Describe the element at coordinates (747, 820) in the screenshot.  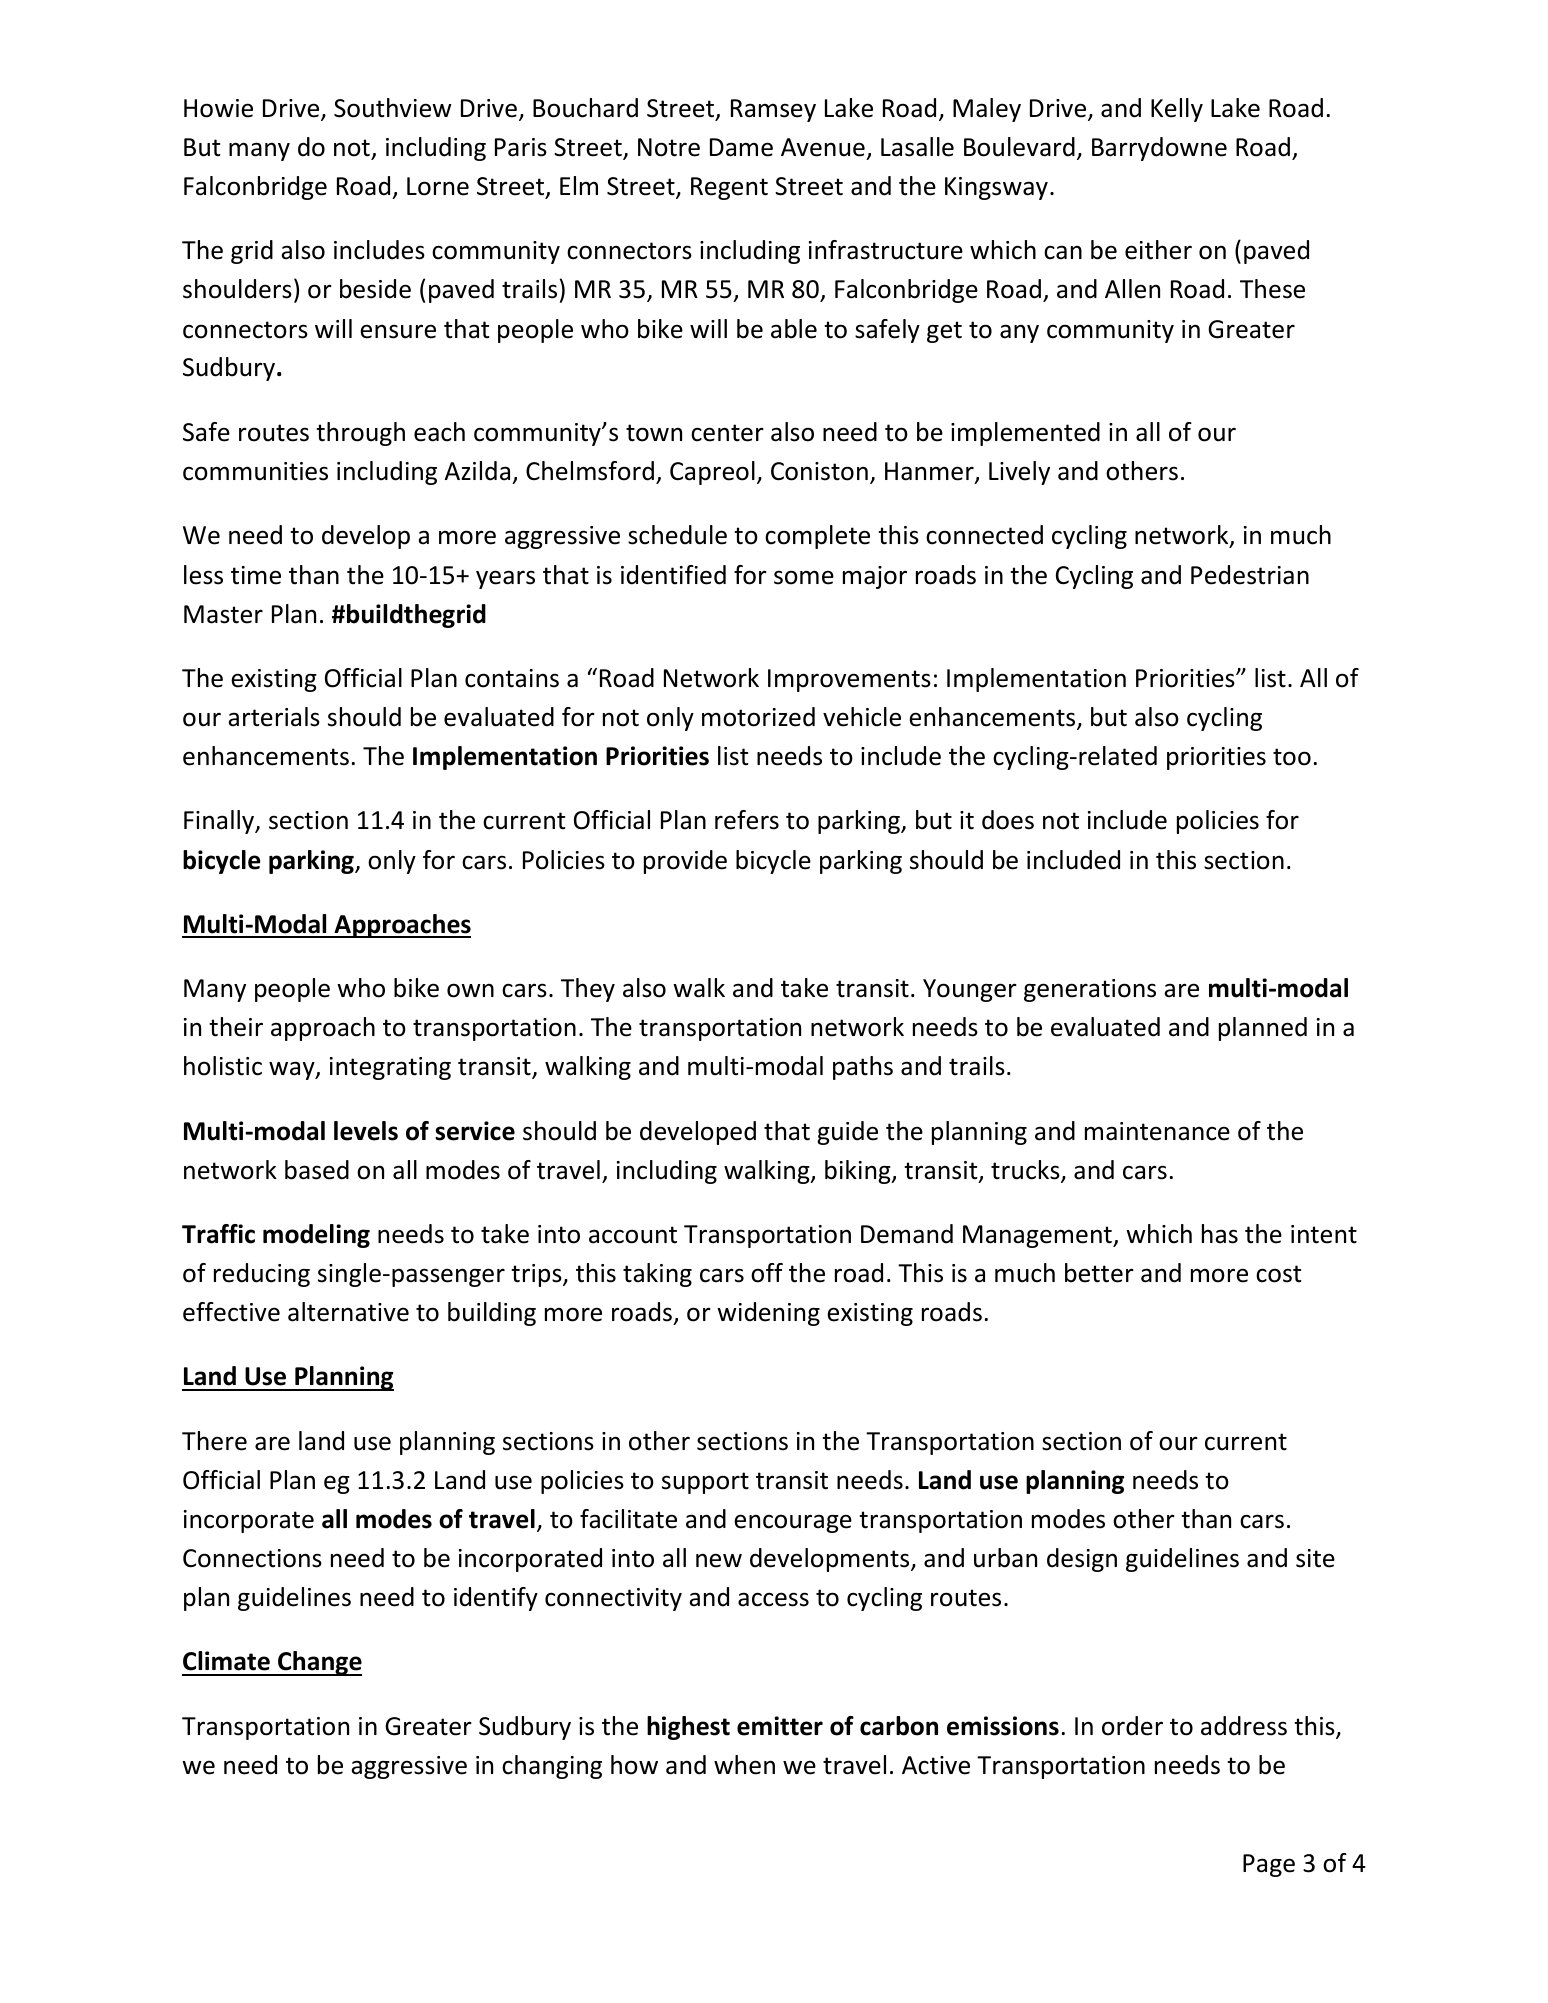
I see `refers` at that location.
